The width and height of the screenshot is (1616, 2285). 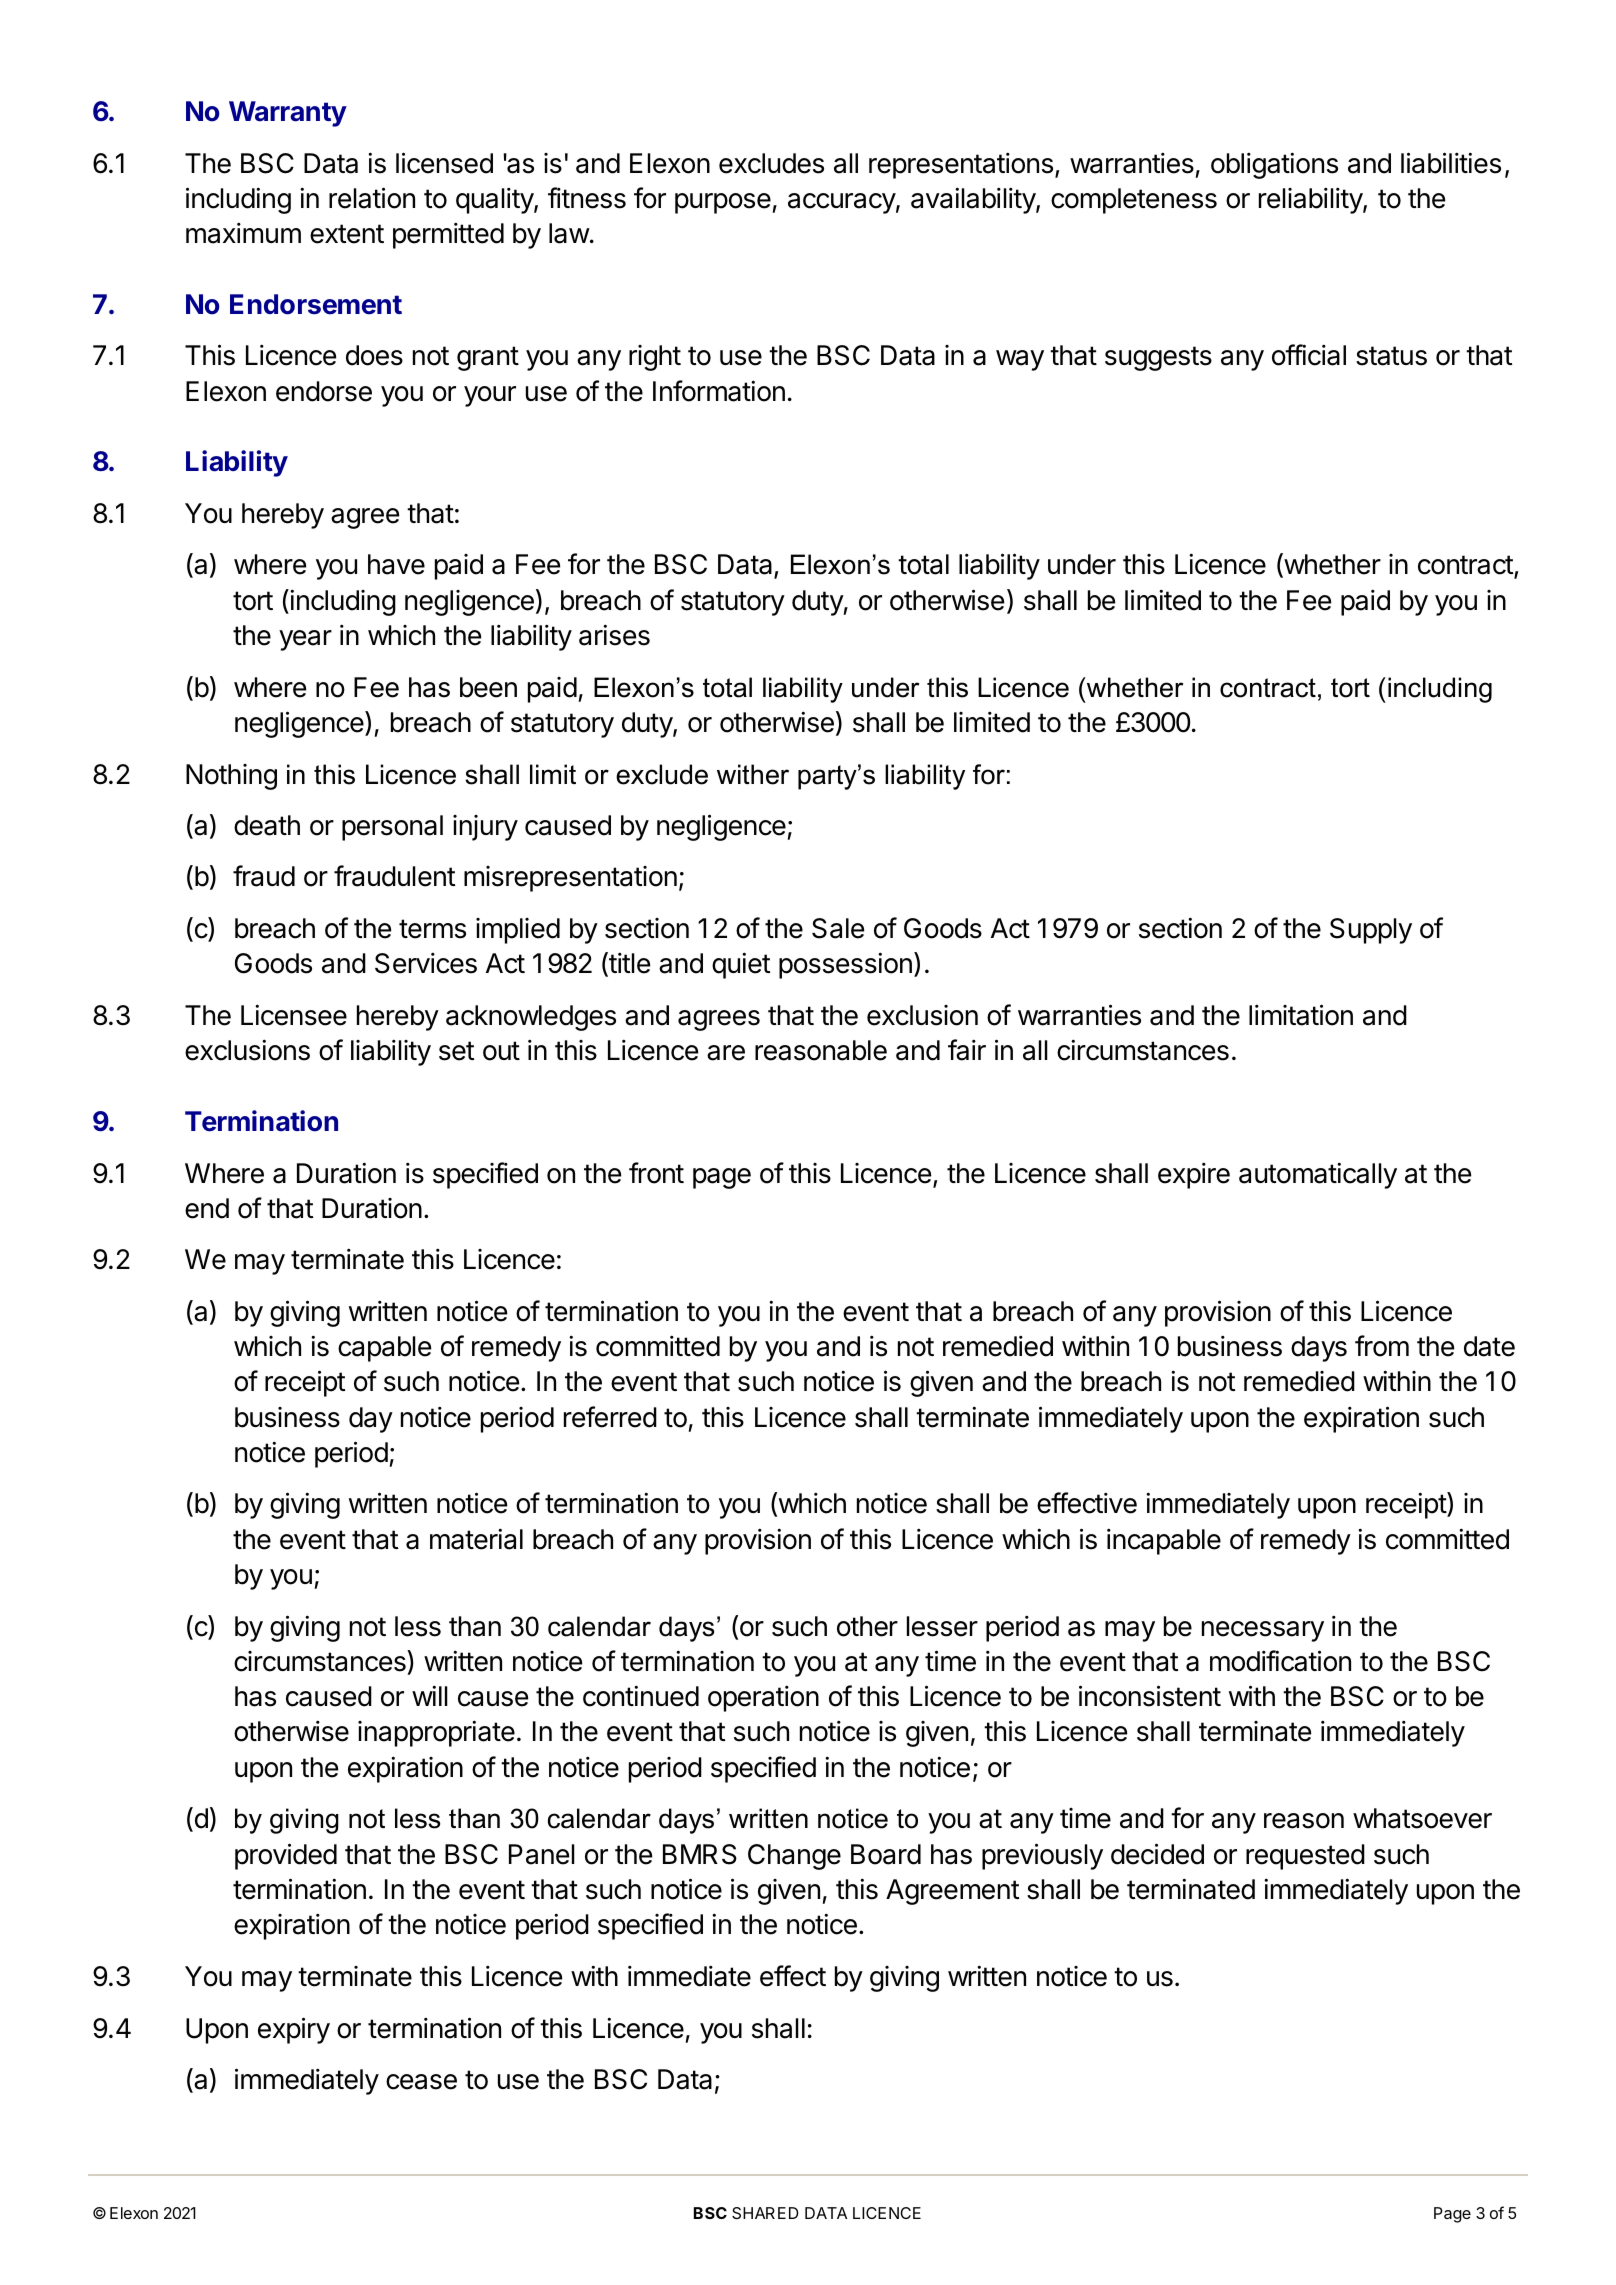 I want to click on SHARED, so click(x=765, y=2213).
